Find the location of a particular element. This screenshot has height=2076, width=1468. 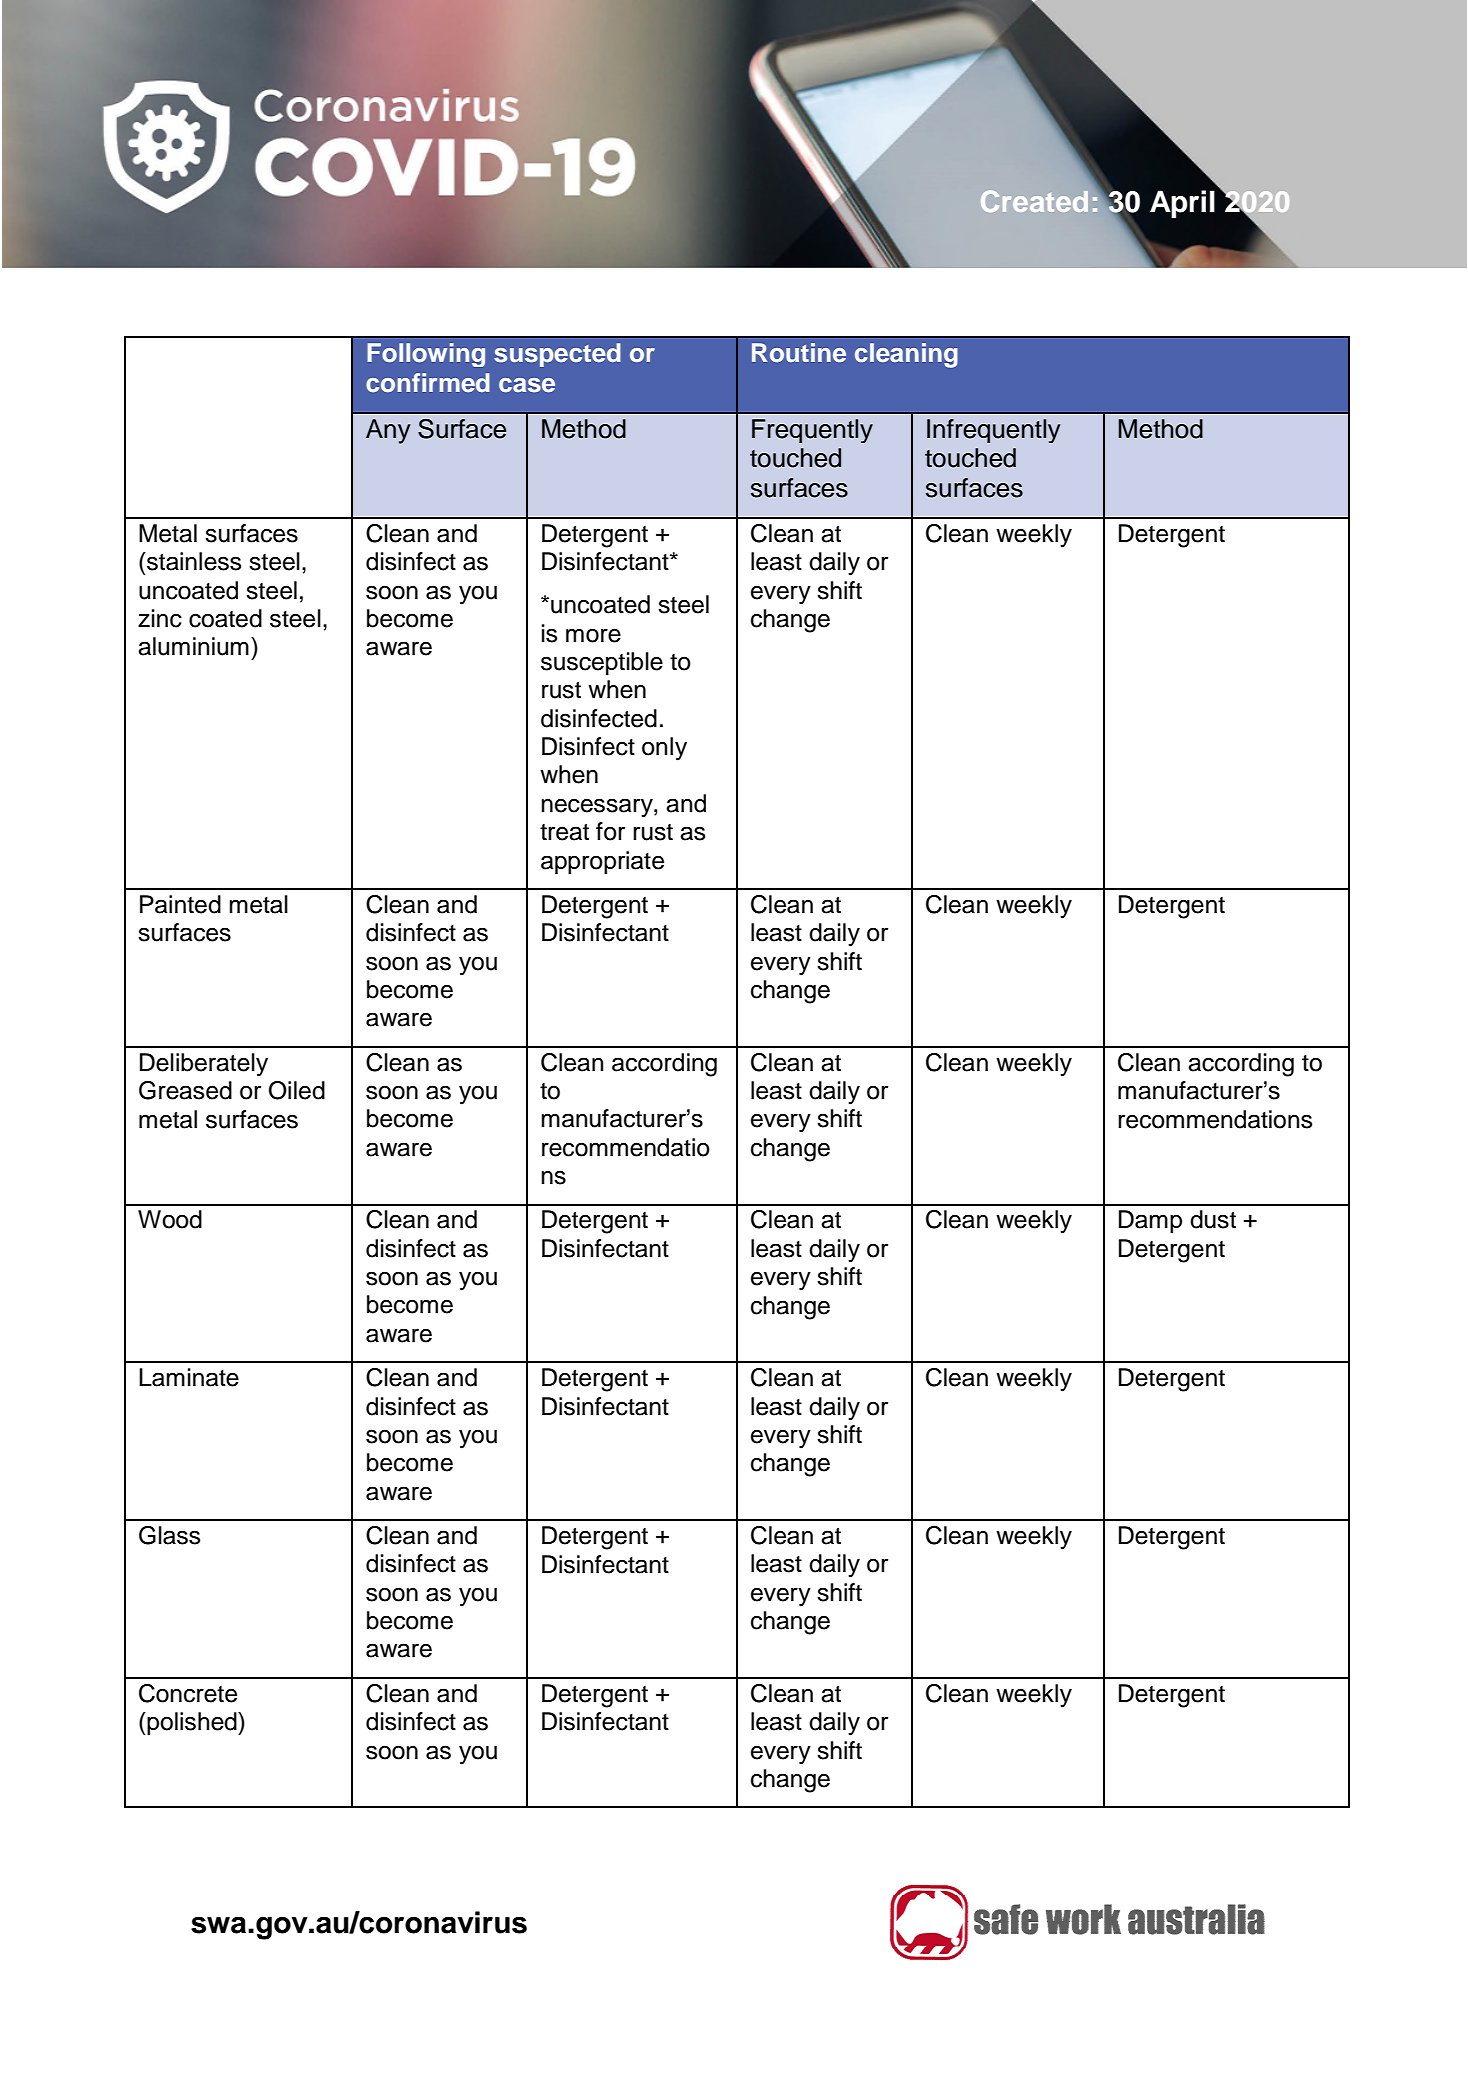

aluminium is located at coordinates (193, 646).
